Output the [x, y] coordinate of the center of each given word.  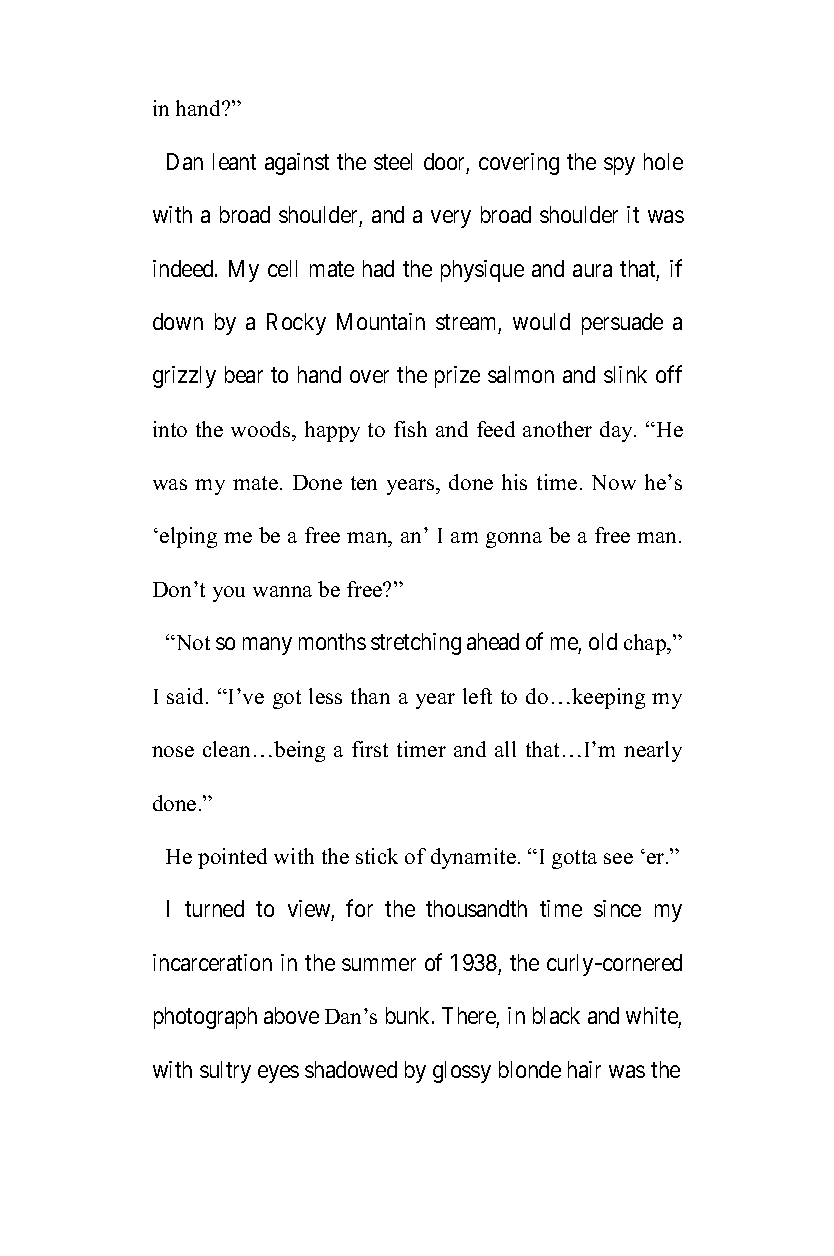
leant [234, 161]
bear [244, 374]
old [603, 641]
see [618, 858]
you [229, 594]
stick [377, 856]
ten [364, 483]
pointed [232, 858]
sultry [225, 1072]
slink [625, 374]
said [187, 696]
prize [457, 377]
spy [619, 166]
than [370, 696]
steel [393, 161]
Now [614, 482]
